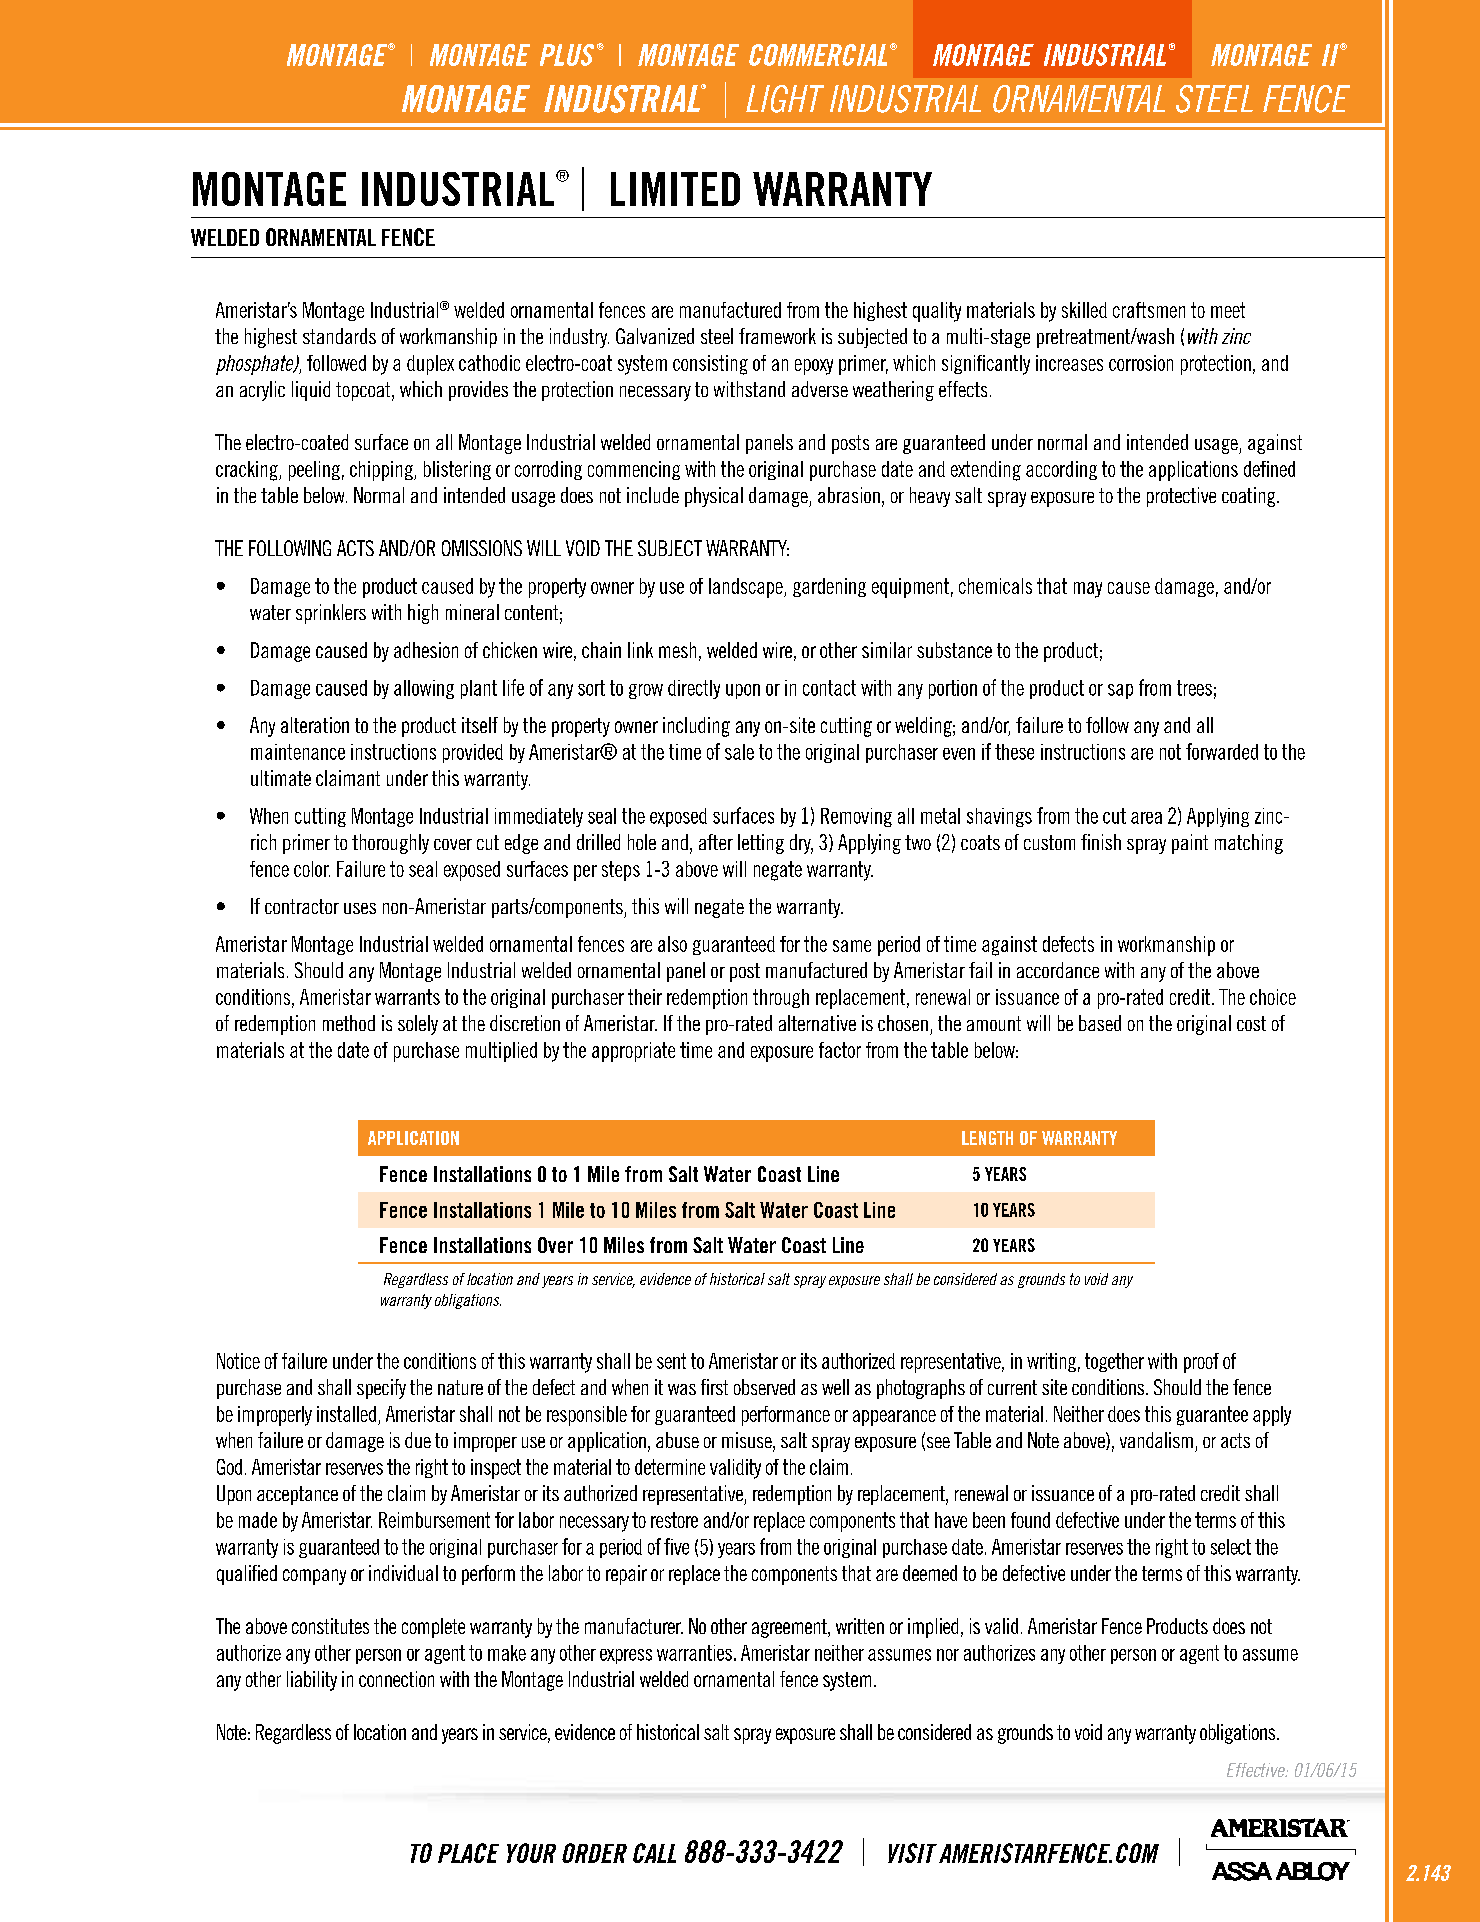 This document has width=1480, height=1922. What do you see at coordinates (1058, 970) in the document?
I see `accordance` at bounding box center [1058, 970].
